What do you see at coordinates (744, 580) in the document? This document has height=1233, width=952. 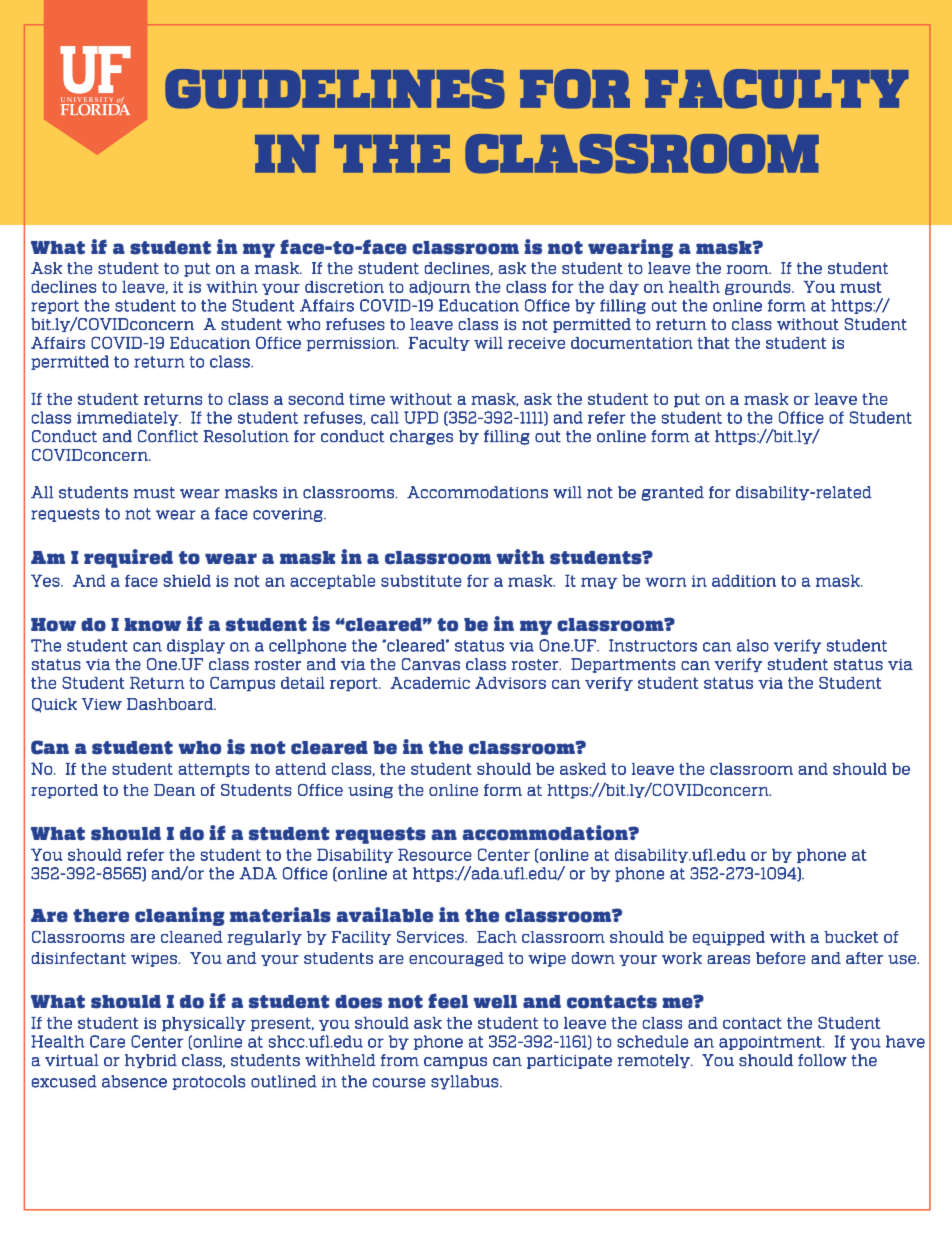 I see `addition` at bounding box center [744, 580].
